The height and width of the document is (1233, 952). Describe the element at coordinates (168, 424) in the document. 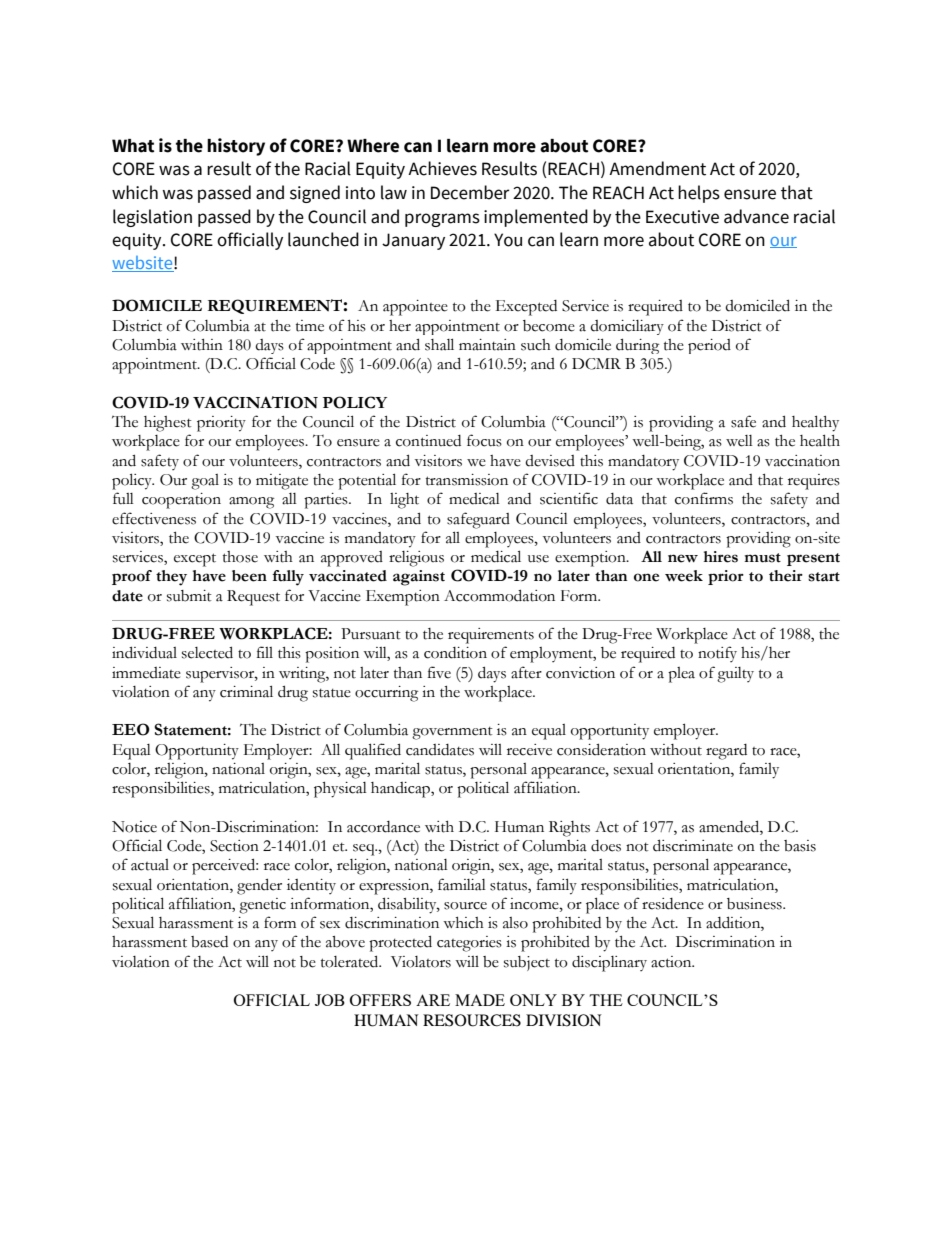

I see `highest` at that location.
